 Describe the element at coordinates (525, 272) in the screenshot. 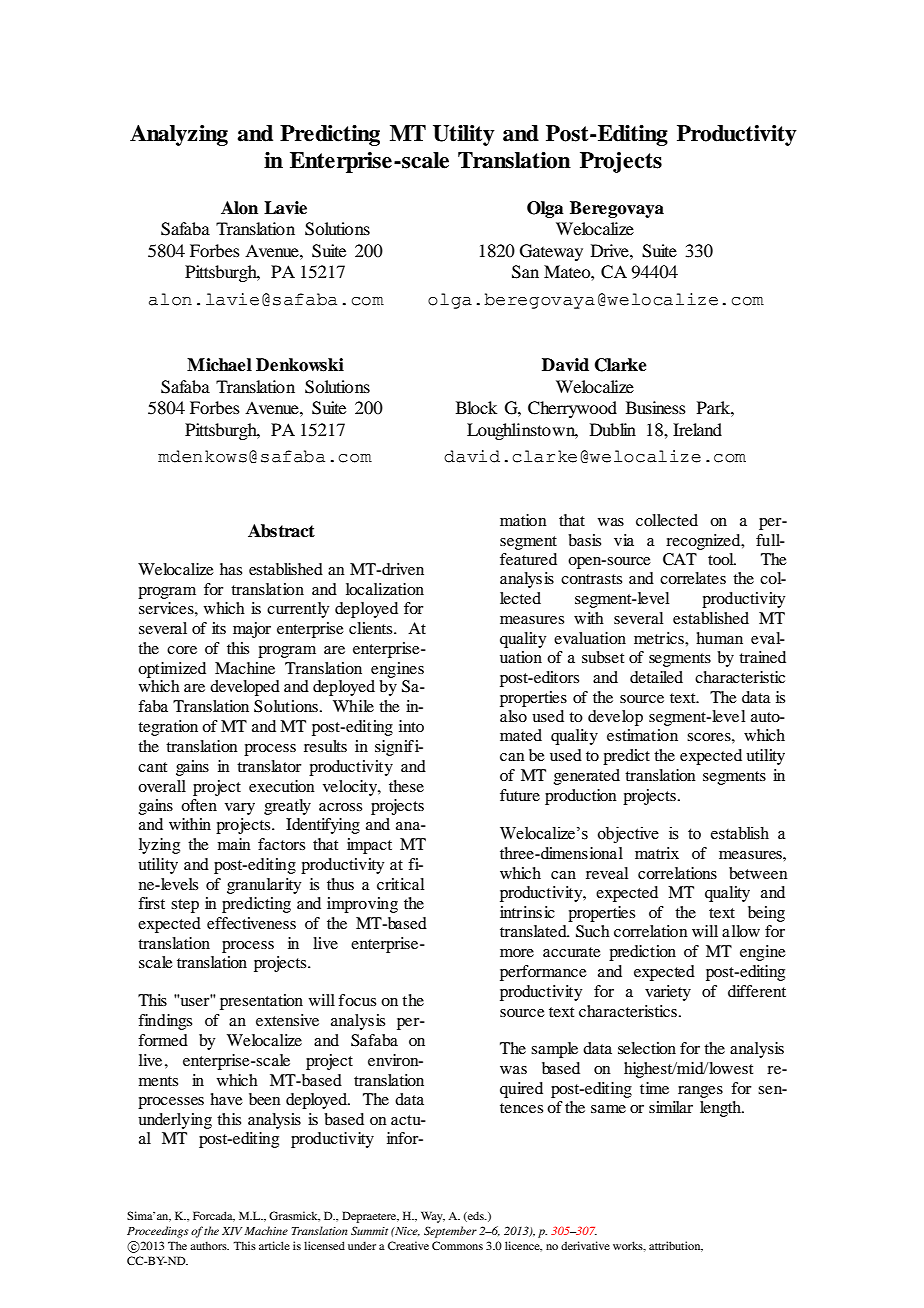

I see `San` at that location.
